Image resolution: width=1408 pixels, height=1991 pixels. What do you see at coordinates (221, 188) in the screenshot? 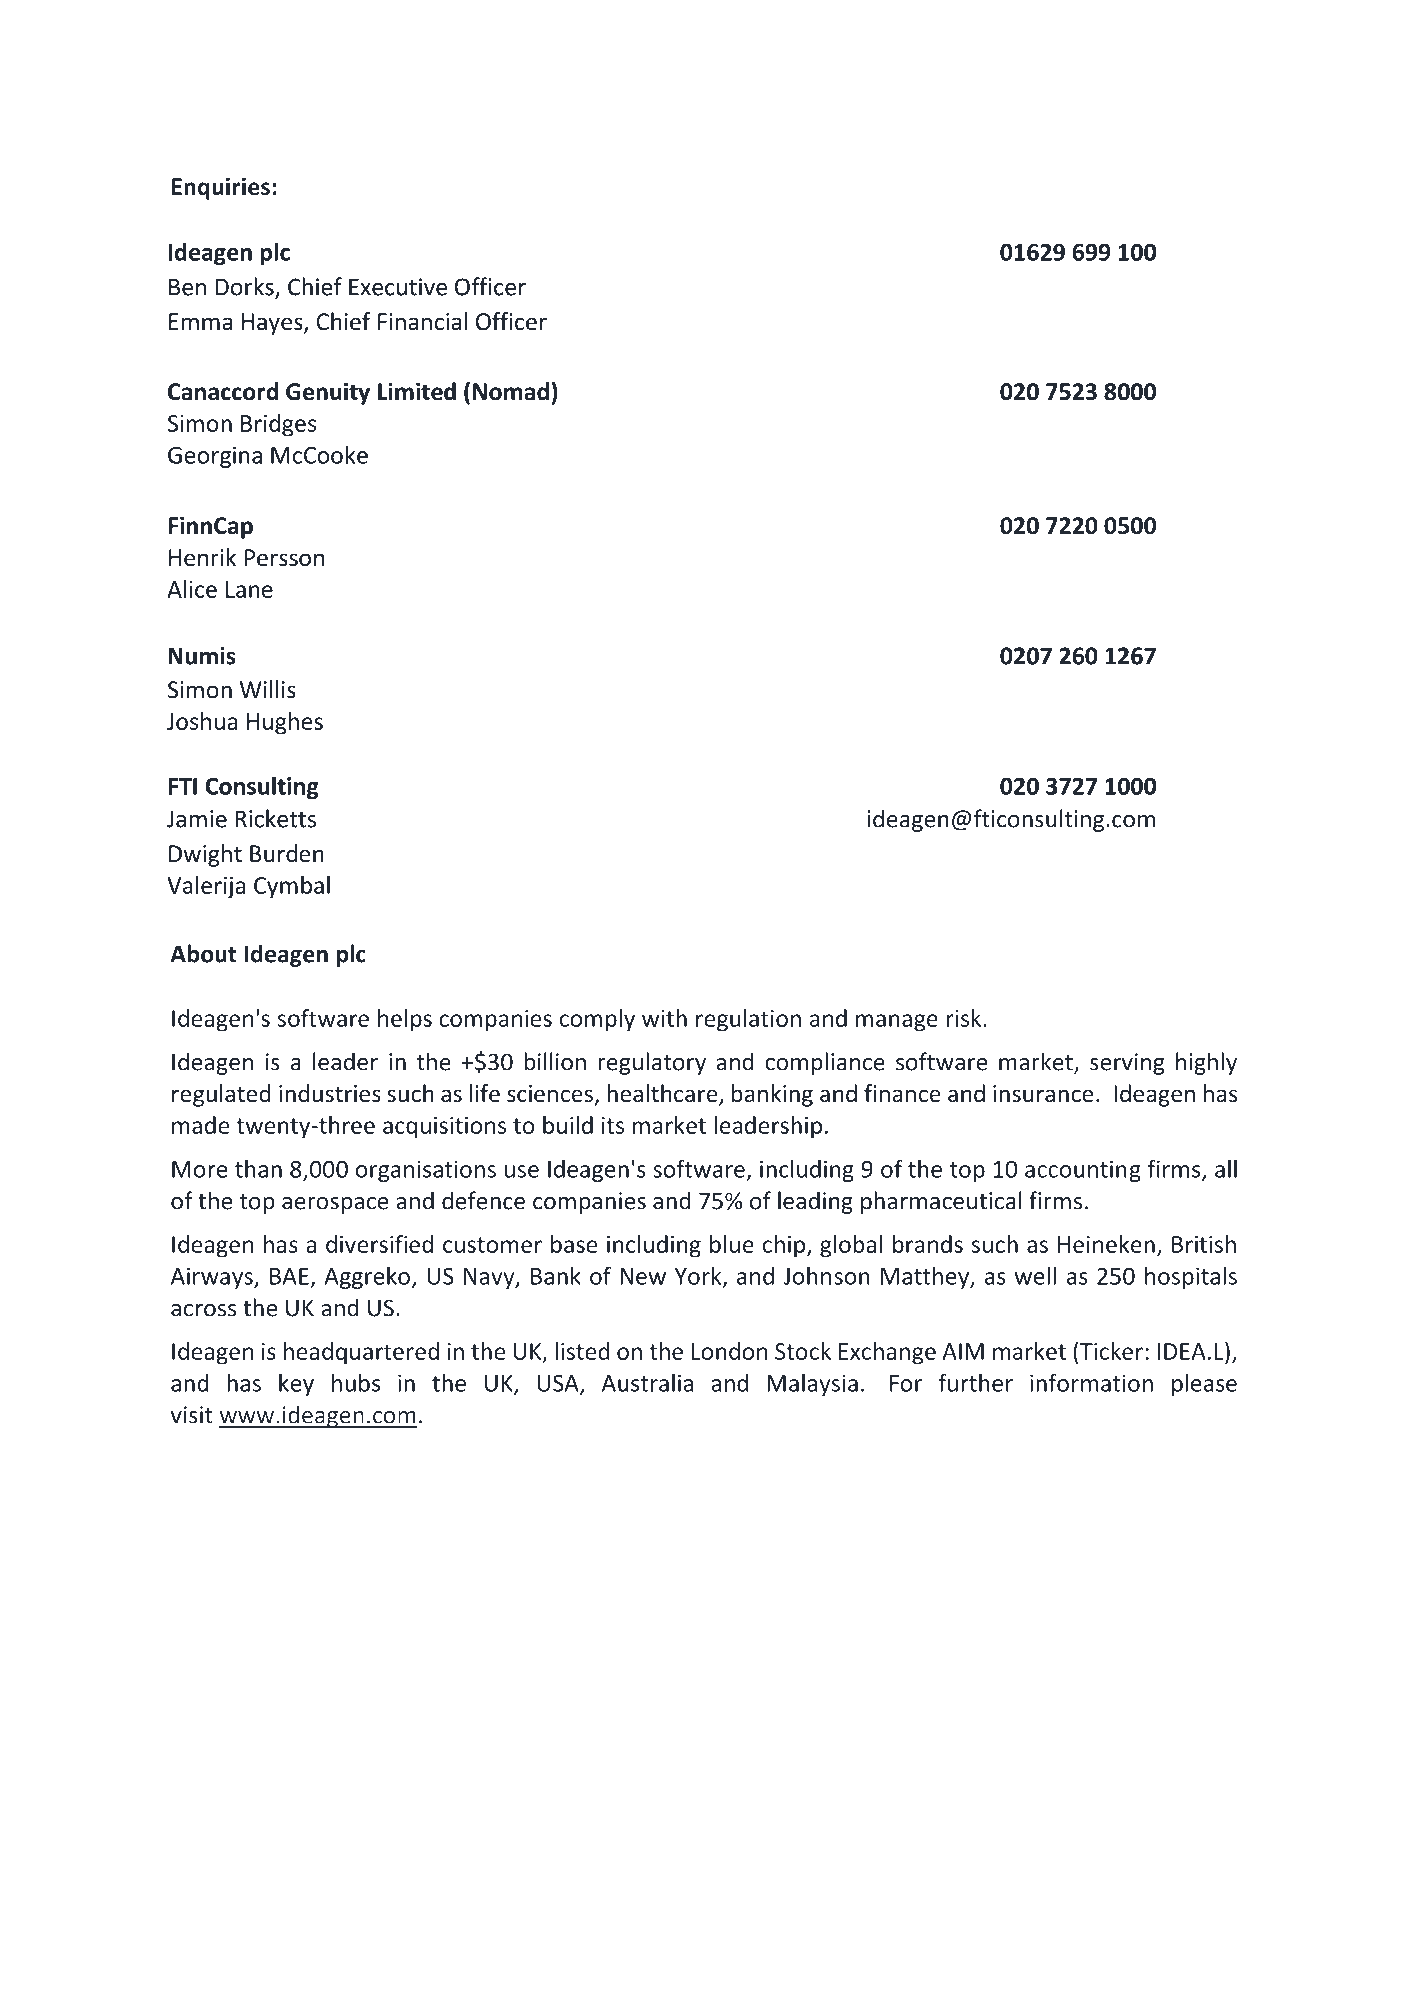
I see `Enquiries` at bounding box center [221, 188].
